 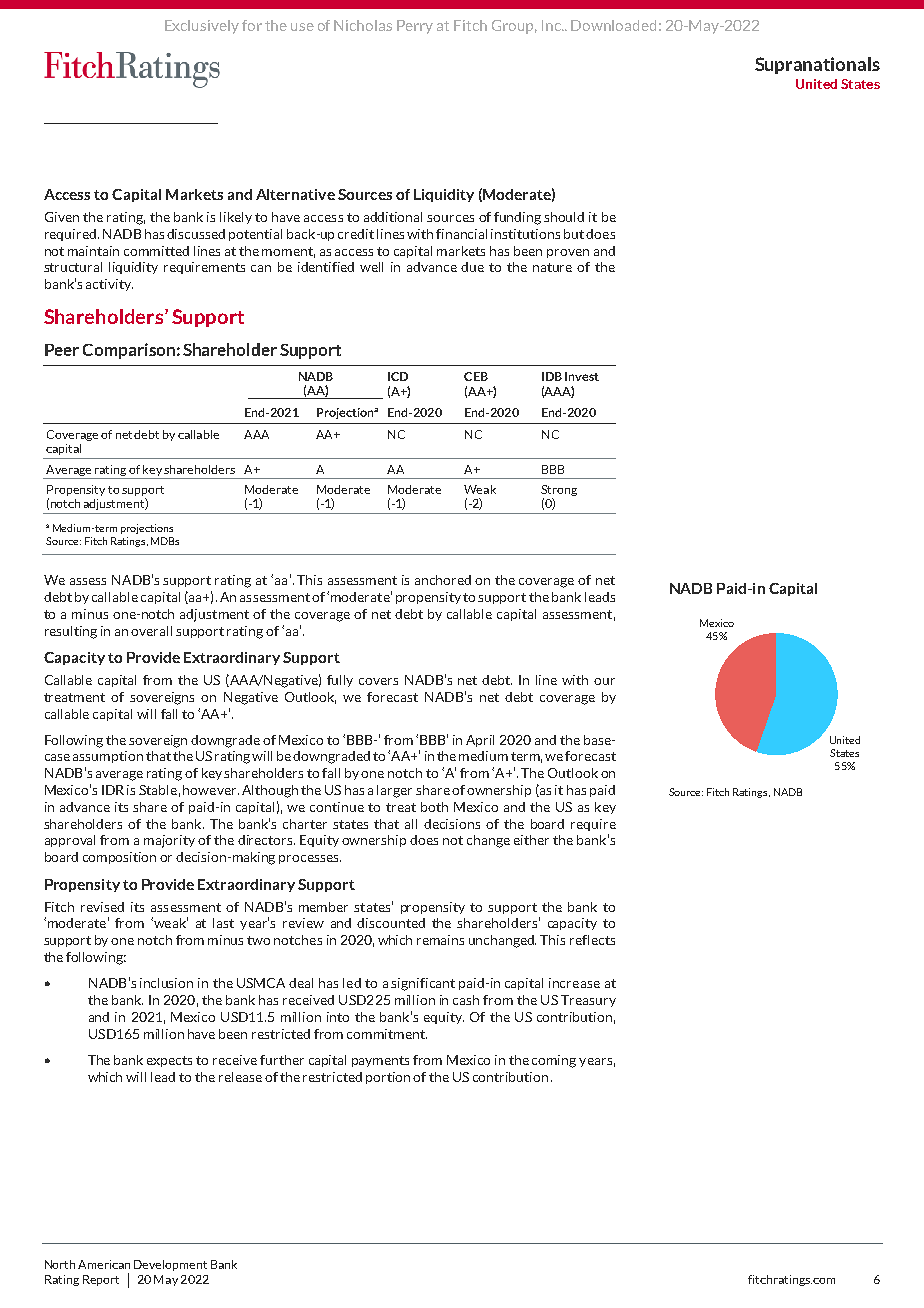 What do you see at coordinates (363, 25) in the image?
I see `Nicholas` at bounding box center [363, 25].
